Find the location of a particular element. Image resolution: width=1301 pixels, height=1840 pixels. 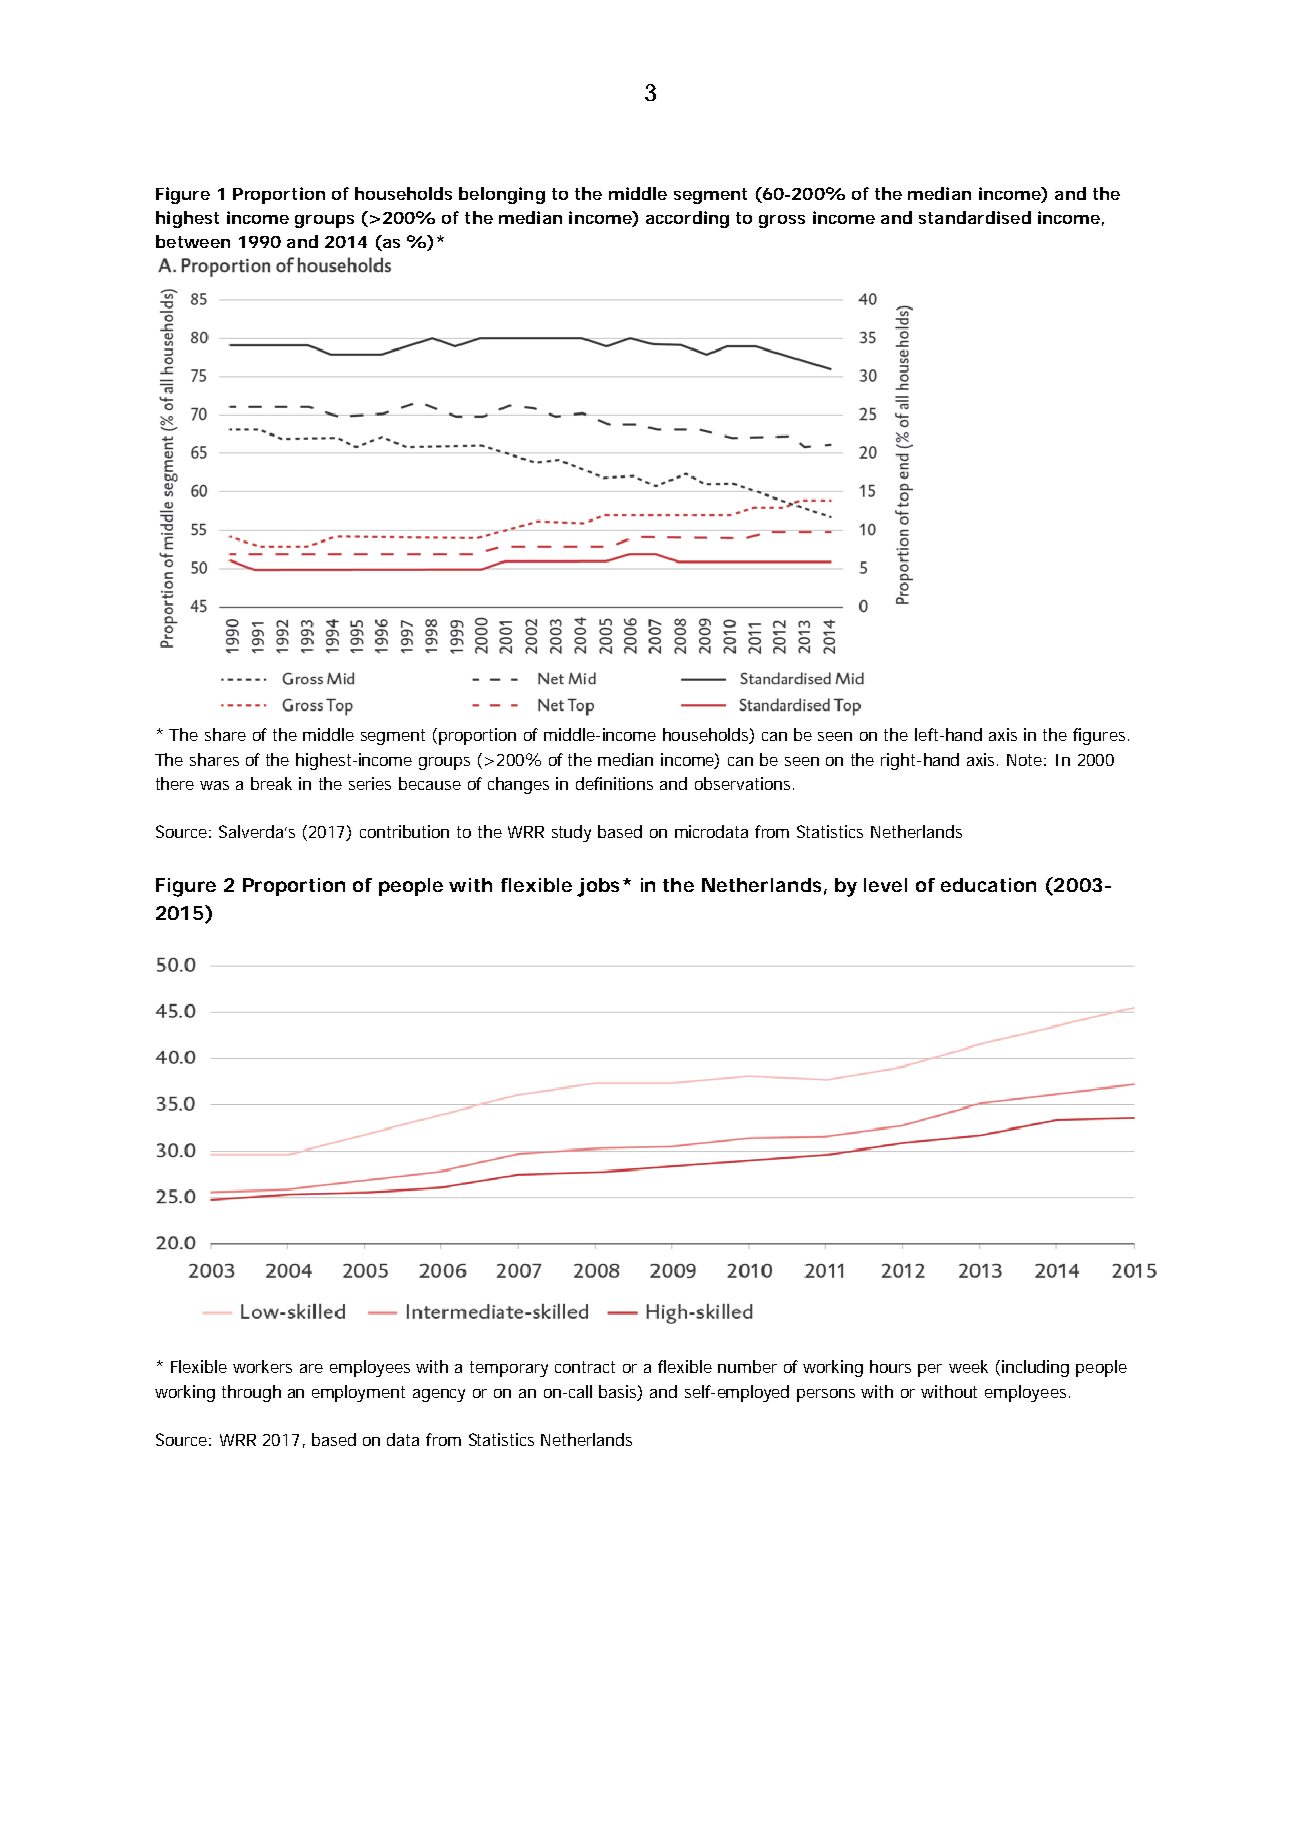

contribution is located at coordinates (404, 831).
